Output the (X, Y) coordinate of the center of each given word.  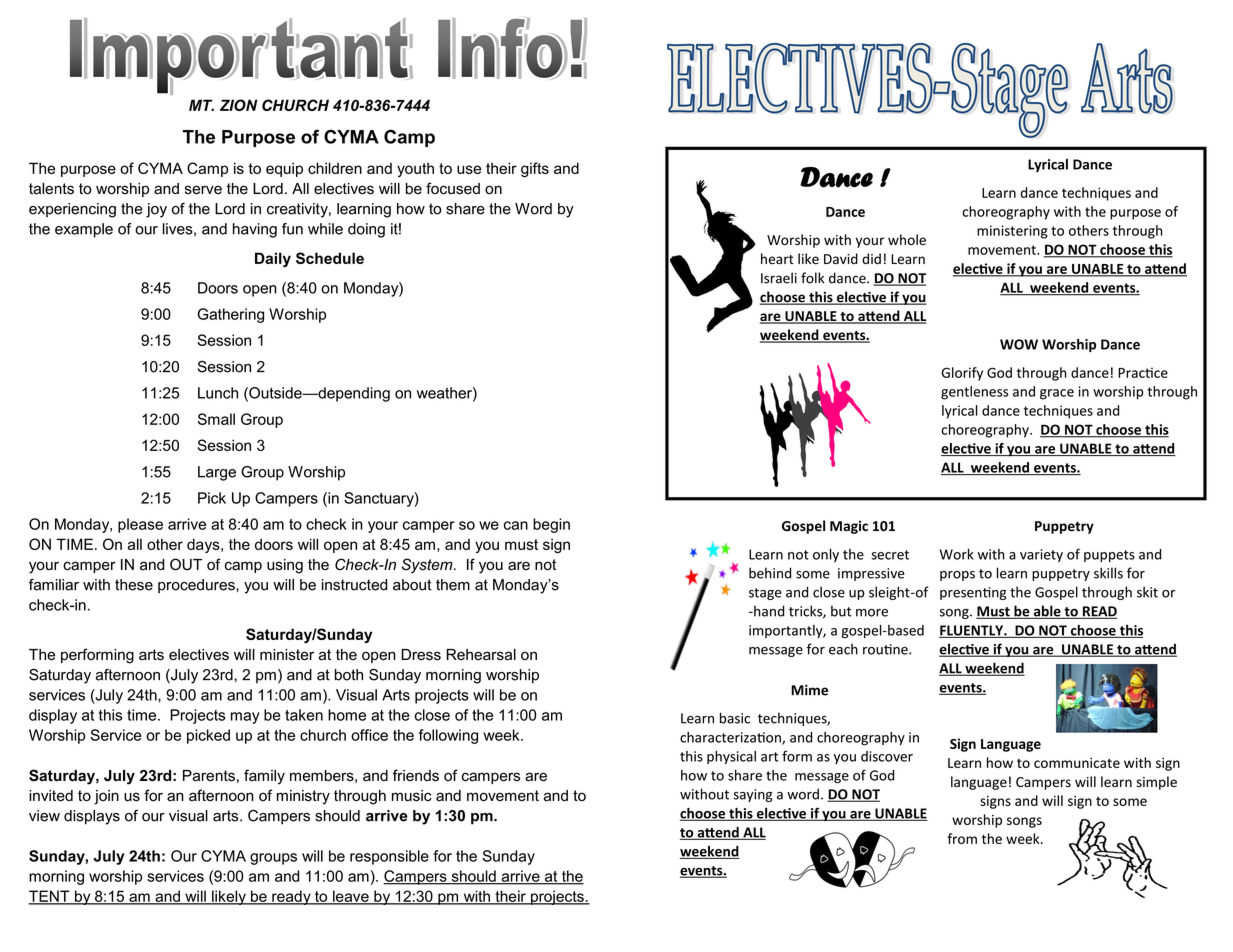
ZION (239, 105)
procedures (197, 586)
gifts (535, 169)
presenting (973, 593)
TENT (50, 897)
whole (907, 239)
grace (1057, 394)
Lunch (218, 393)
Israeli (779, 278)
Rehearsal (481, 655)
